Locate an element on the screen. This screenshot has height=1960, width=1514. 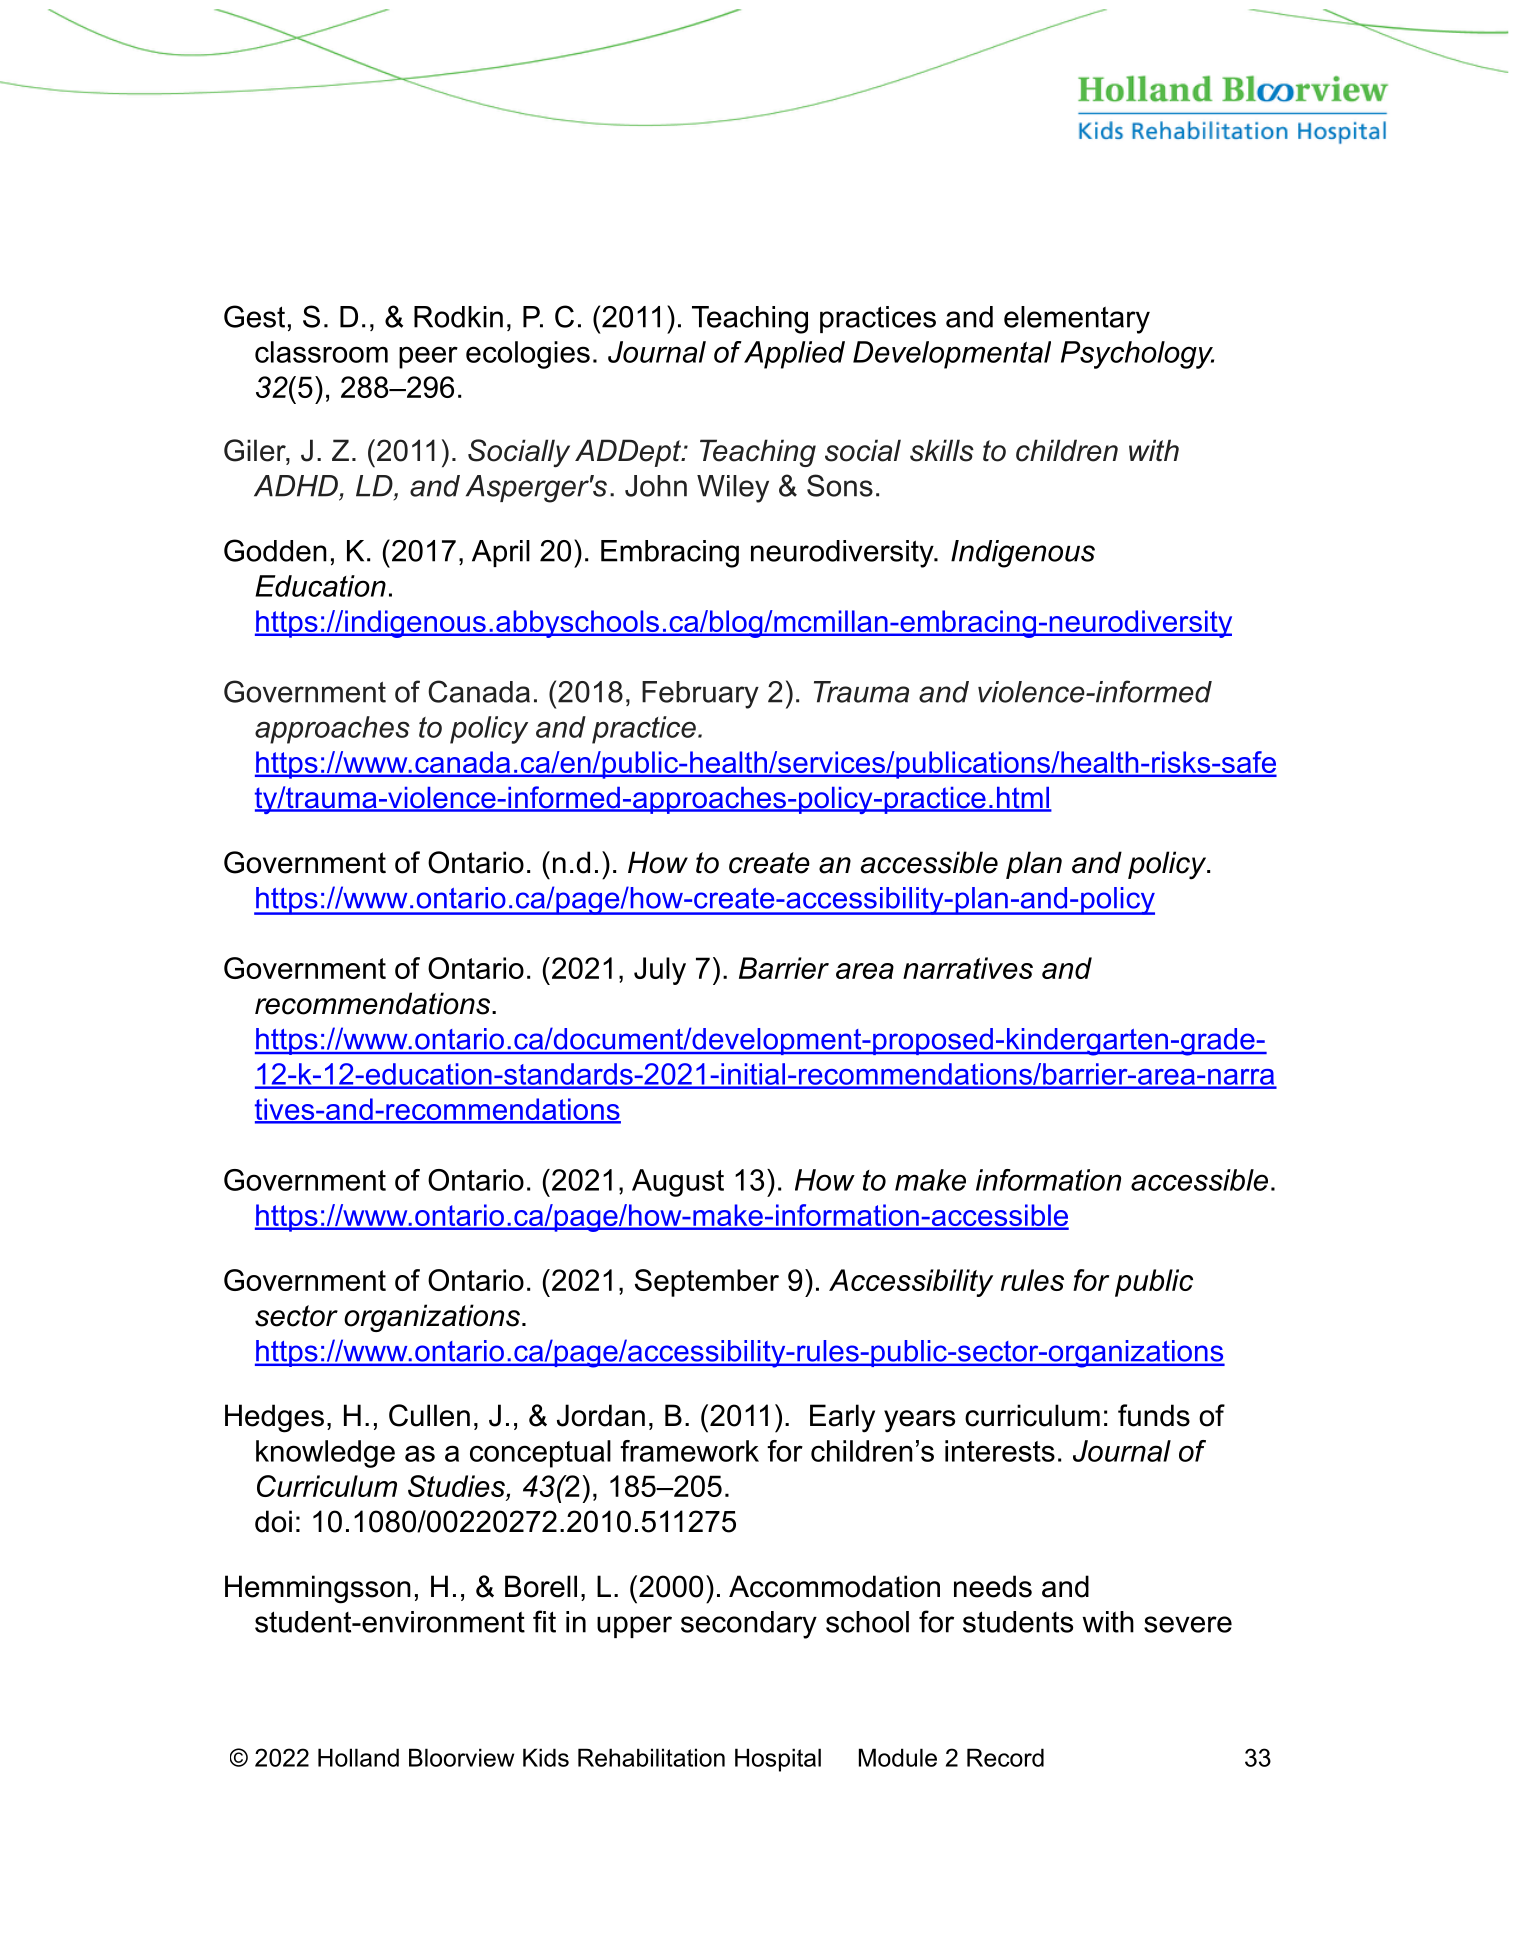
July is located at coordinates (660, 971).
